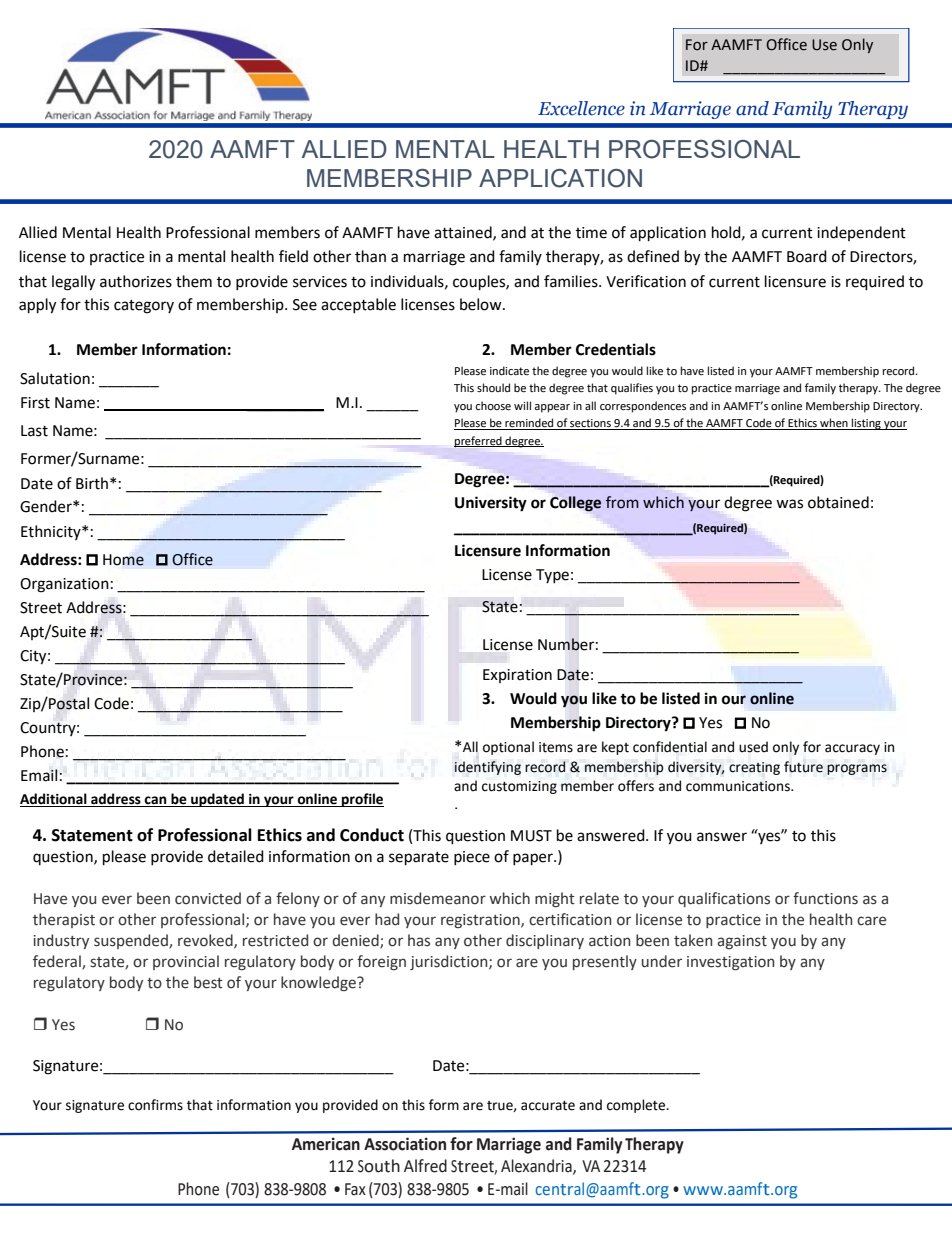  What do you see at coordinates (739, 786) in the screenshot?
I see `communications` at bounding box center [739, 786].
